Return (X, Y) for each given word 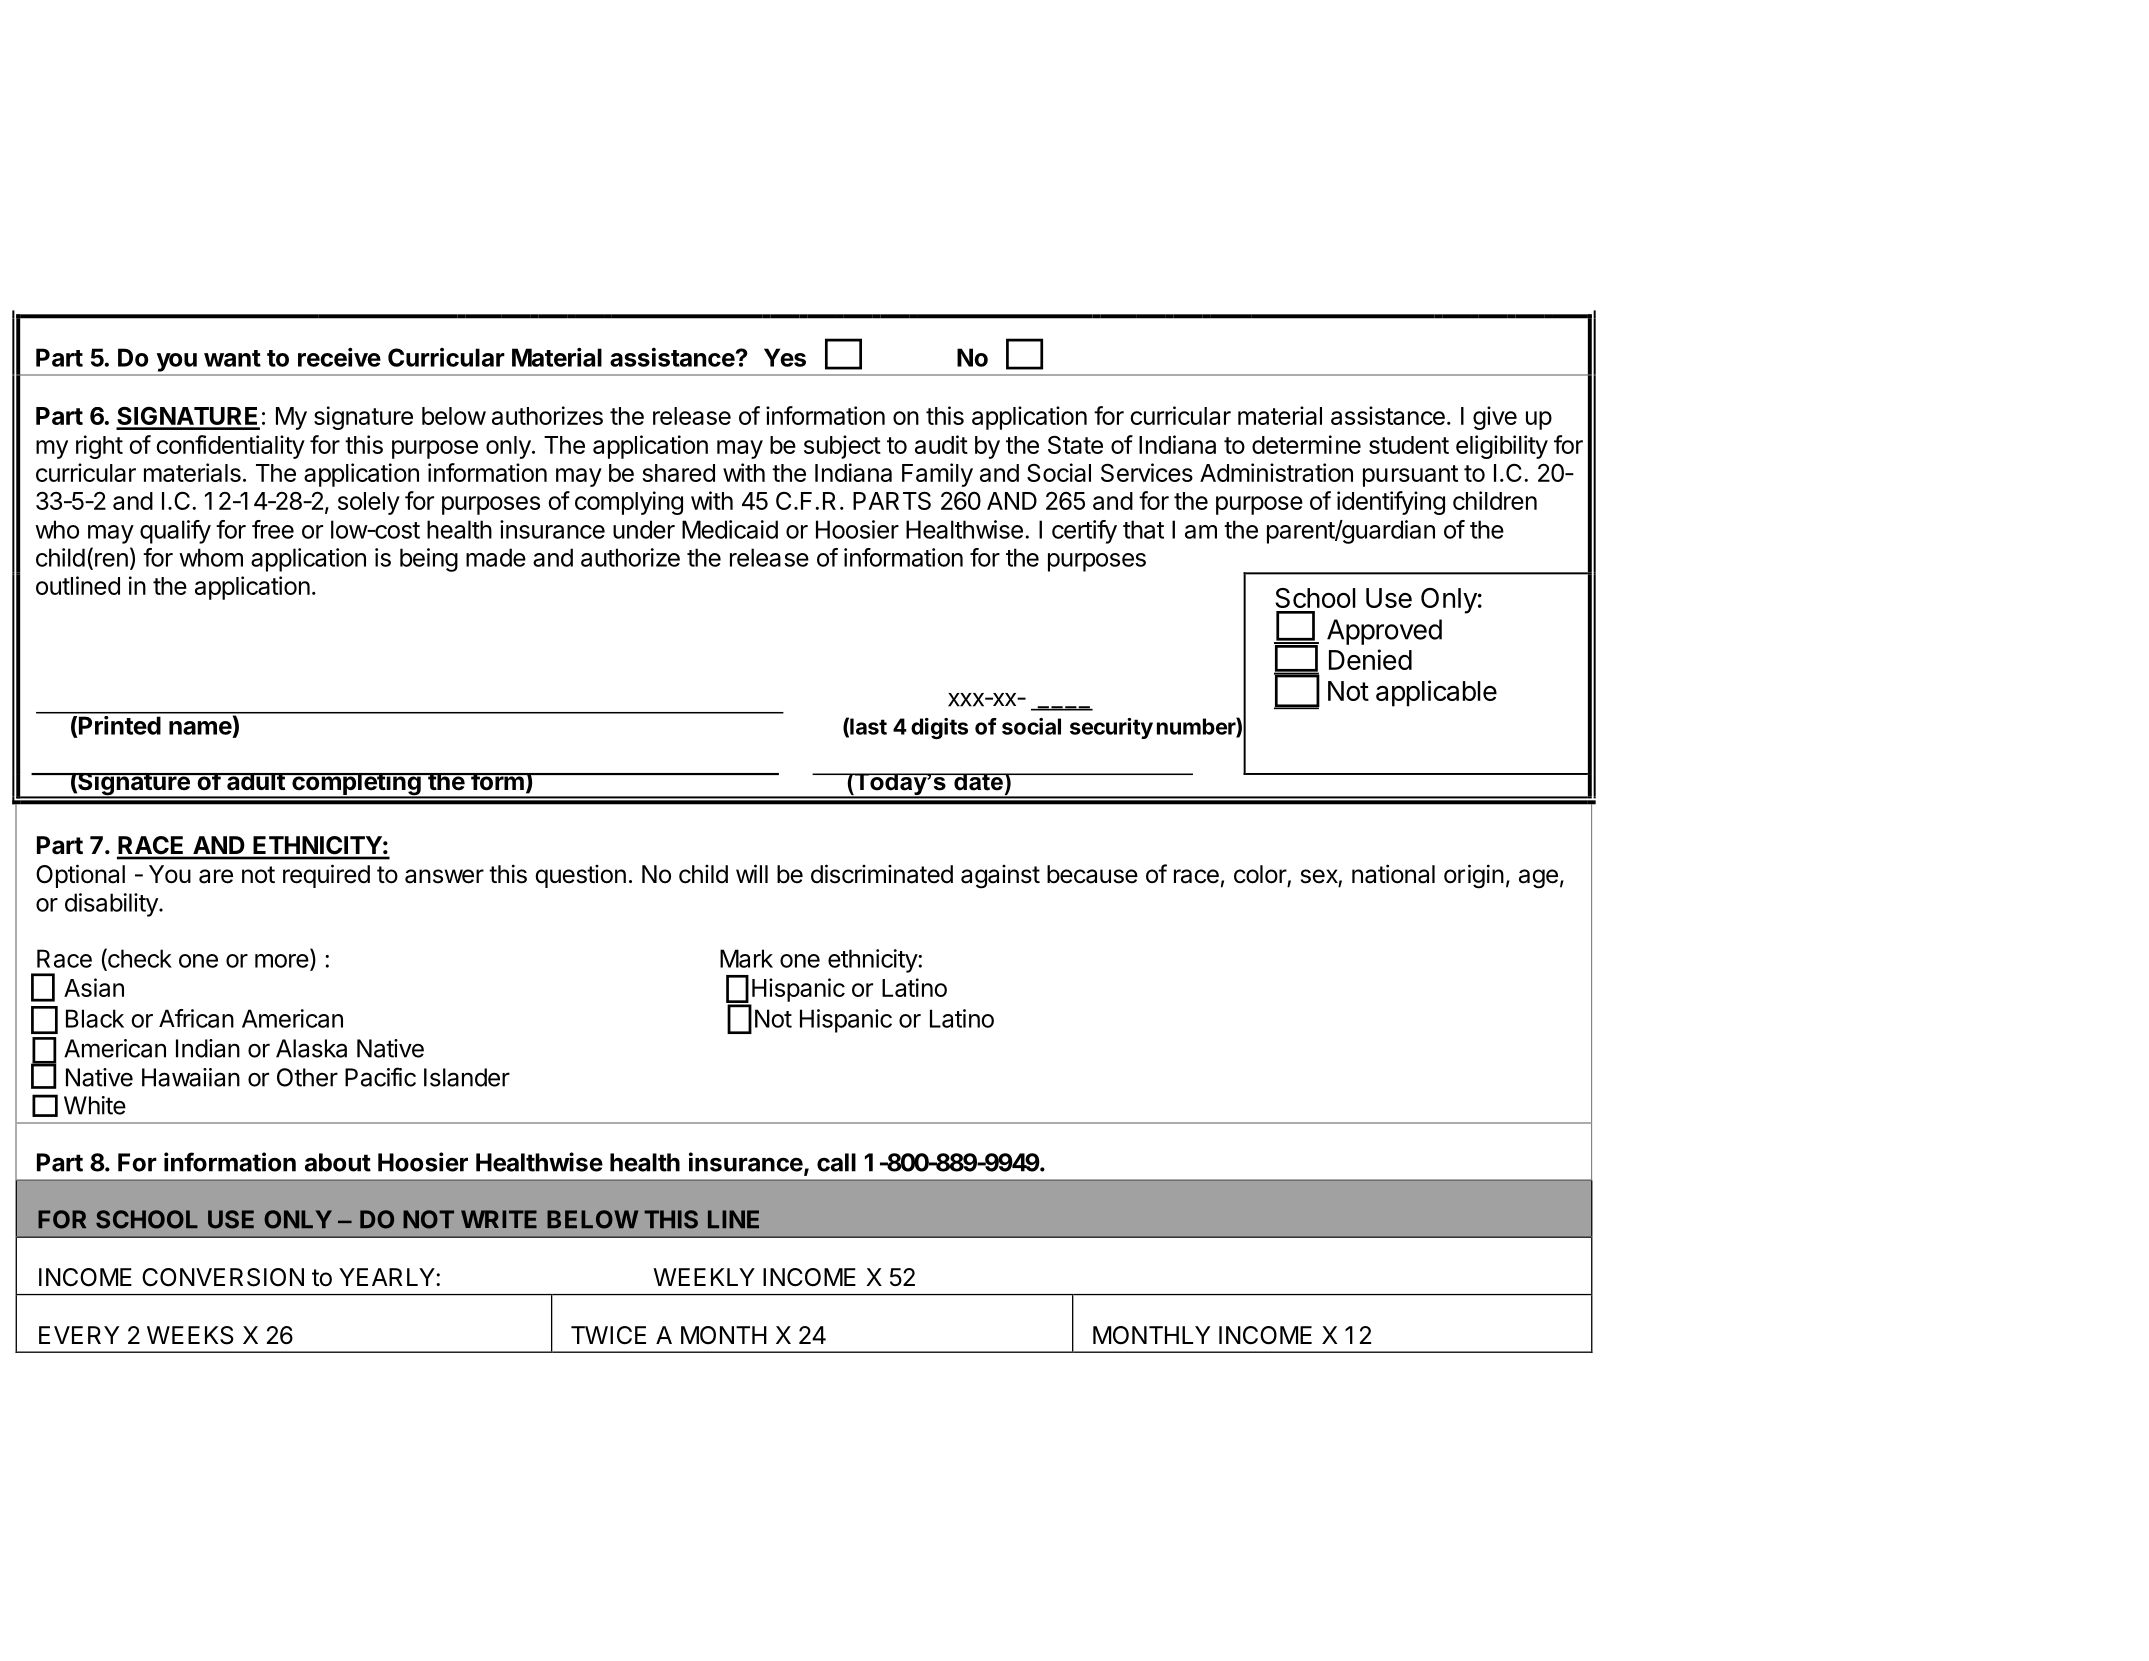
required (326, 876)
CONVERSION (223, 1277)
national (1393, 874)
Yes (785, 357)
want (232, 358)
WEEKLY (704, 1277)
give (1495, 418)
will (752, 873)
